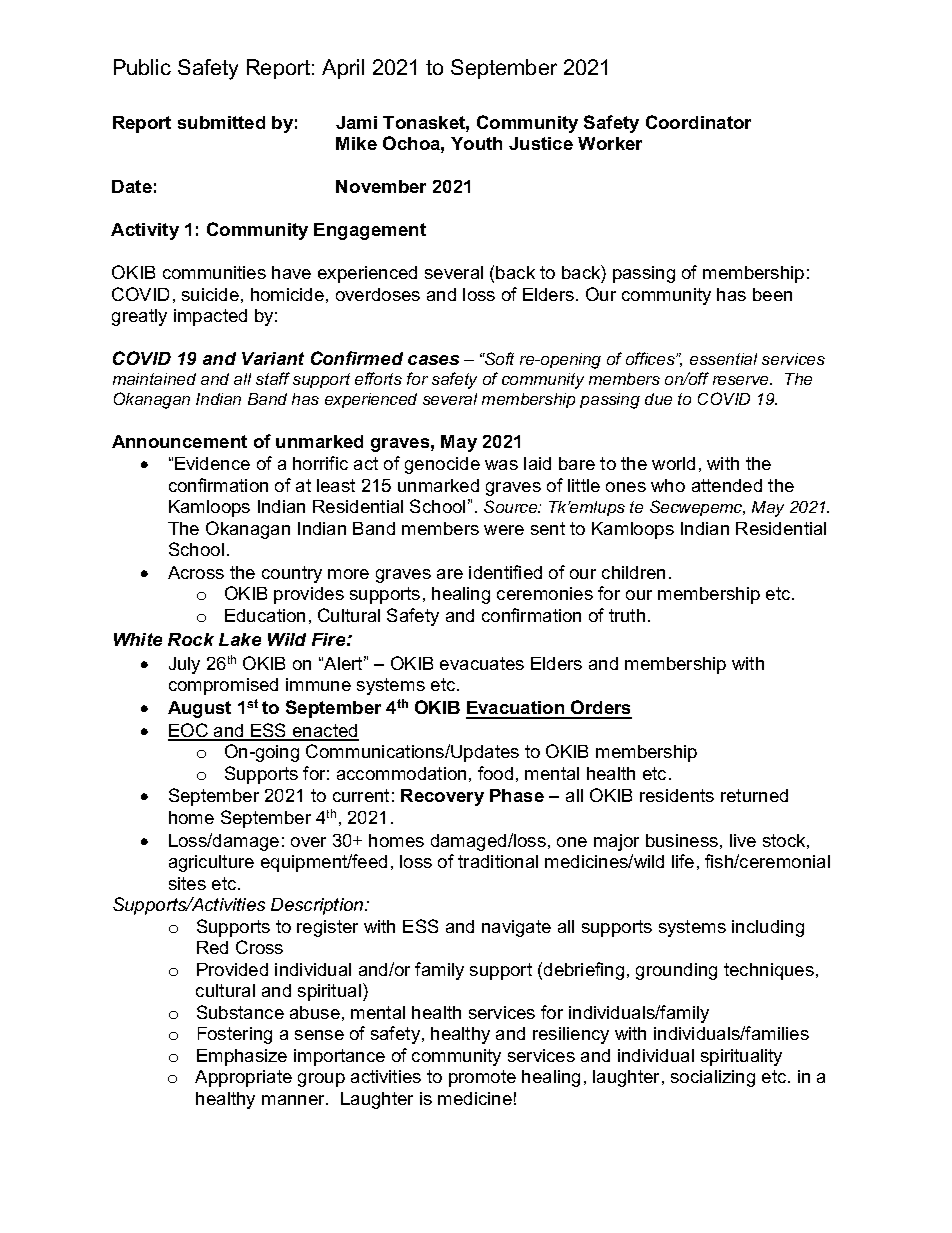 Image resolution: width=952 pixels, height=1233 pixels. I want to click on identified, so click(505, 572).
